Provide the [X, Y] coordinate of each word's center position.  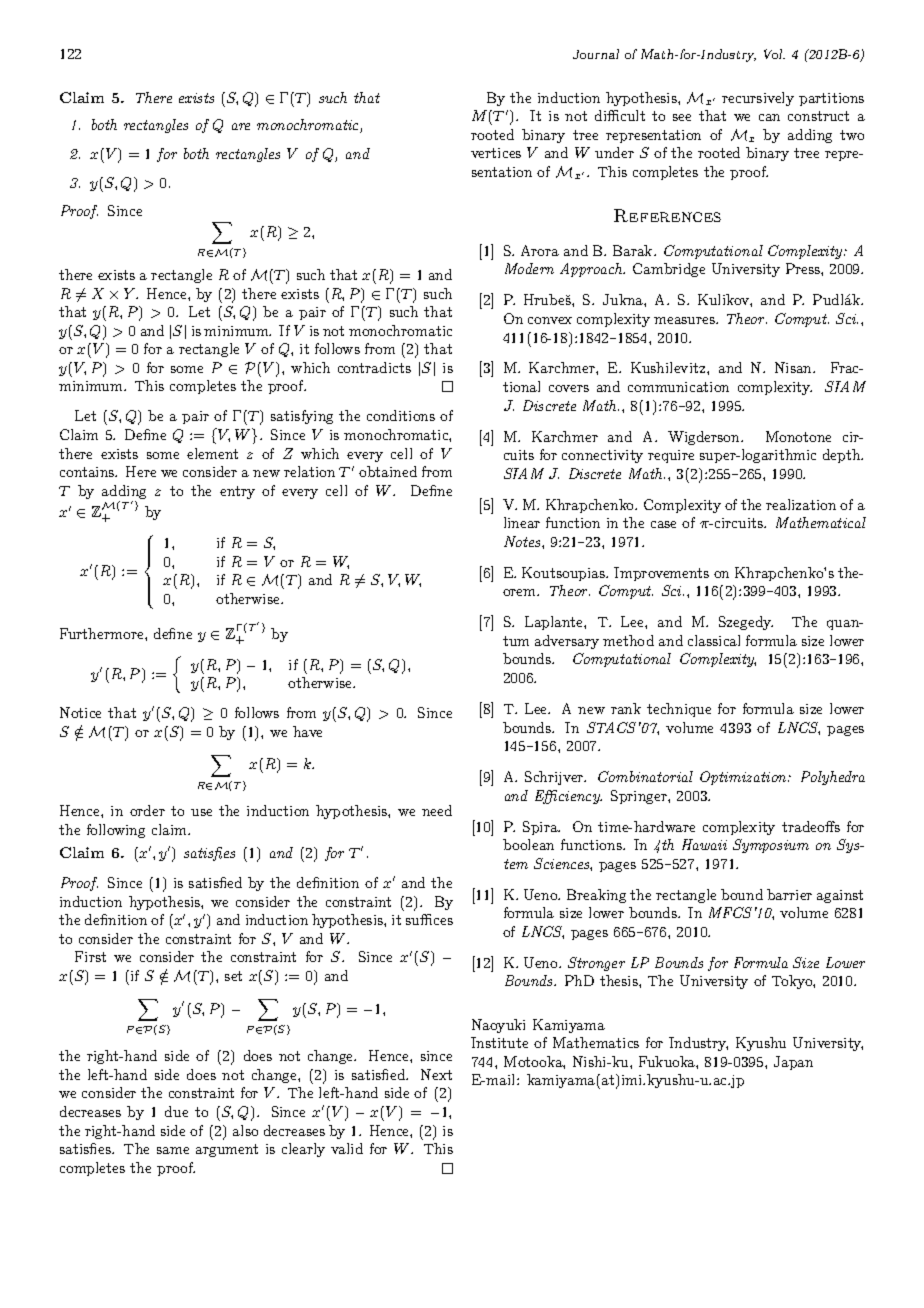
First [90, 956]
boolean [528, 844]
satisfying [302, 417]
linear [522, 522]
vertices [496, 153]
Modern [529, 268]
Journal [596, 54]
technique [679, 710]
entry [237, 492]
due [176, 1111]
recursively [758, 99]
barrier [789, 894]
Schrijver [555, 778]
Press [804, 268]
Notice [80, 712]
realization [801, 504]
